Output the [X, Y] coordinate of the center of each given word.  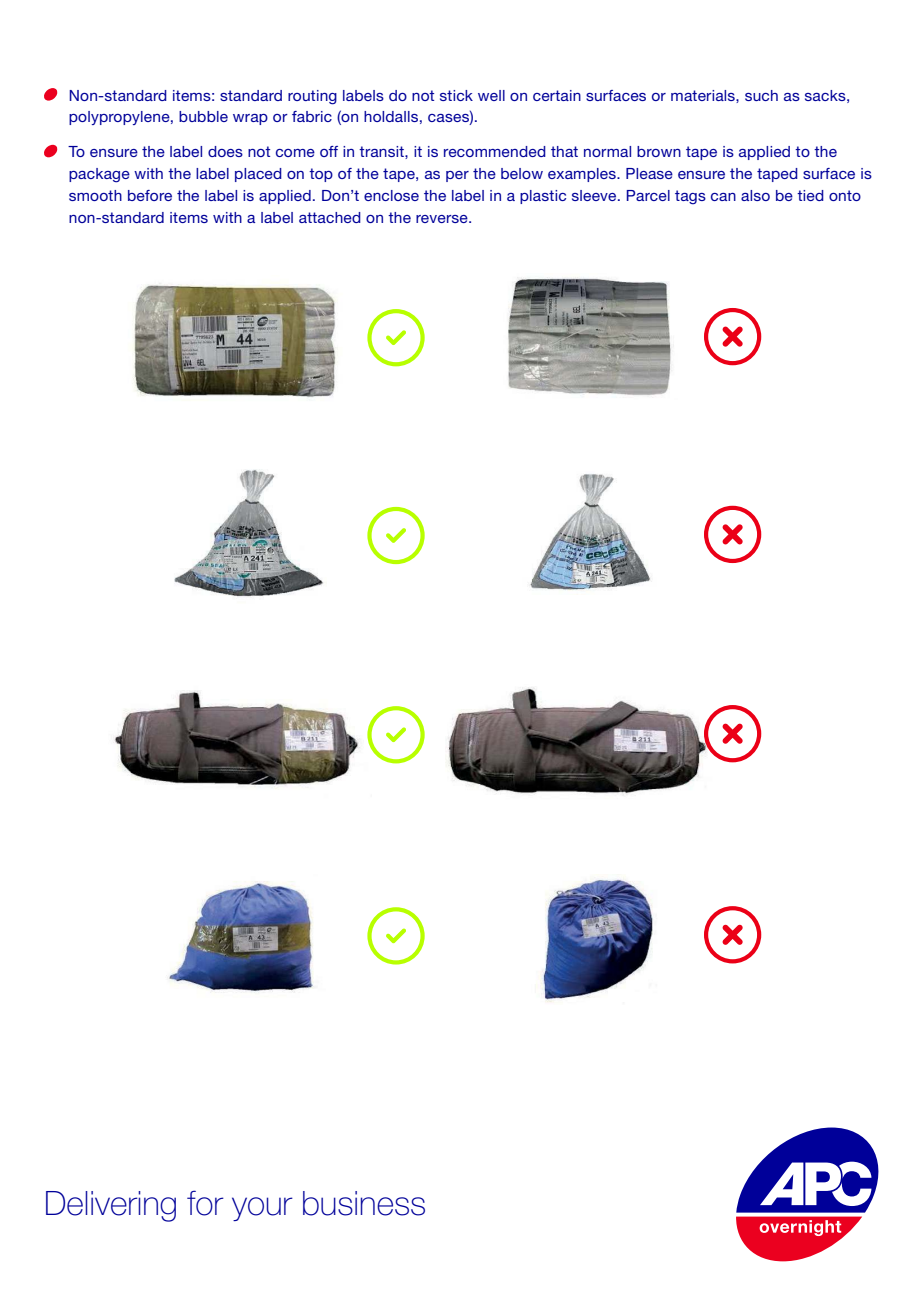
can [723, 197]
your [262, 1209]
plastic [543, 197]
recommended [495, 151]
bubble [203, 116]
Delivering [111, 1206]
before [150, 195]
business [364, 1203]
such [761, 95]
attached [330, 217]
